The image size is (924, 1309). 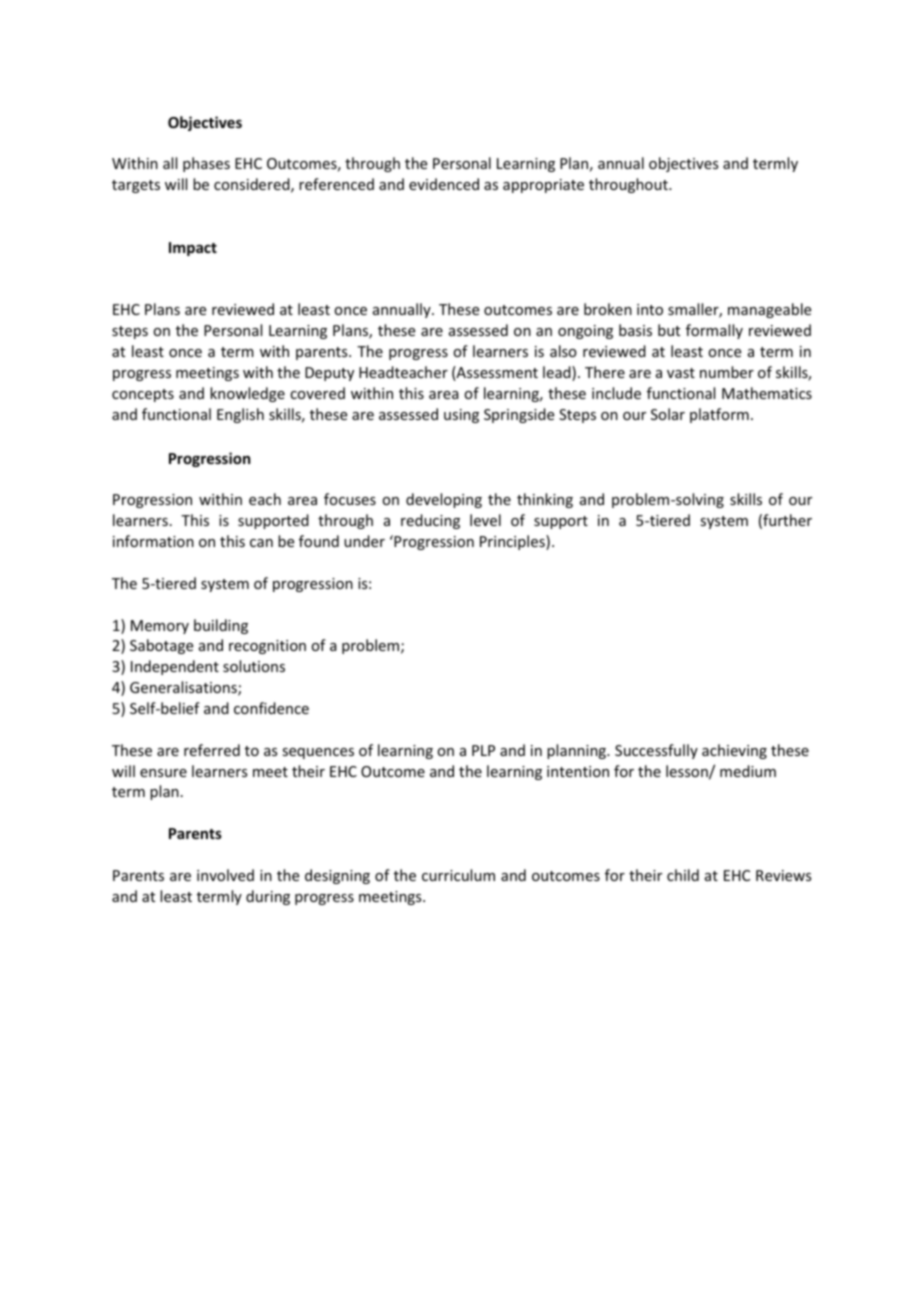 What do you see at coordinates (206, 164) in the screenshot?
I see `phases` at bounding box center [206, 164].
